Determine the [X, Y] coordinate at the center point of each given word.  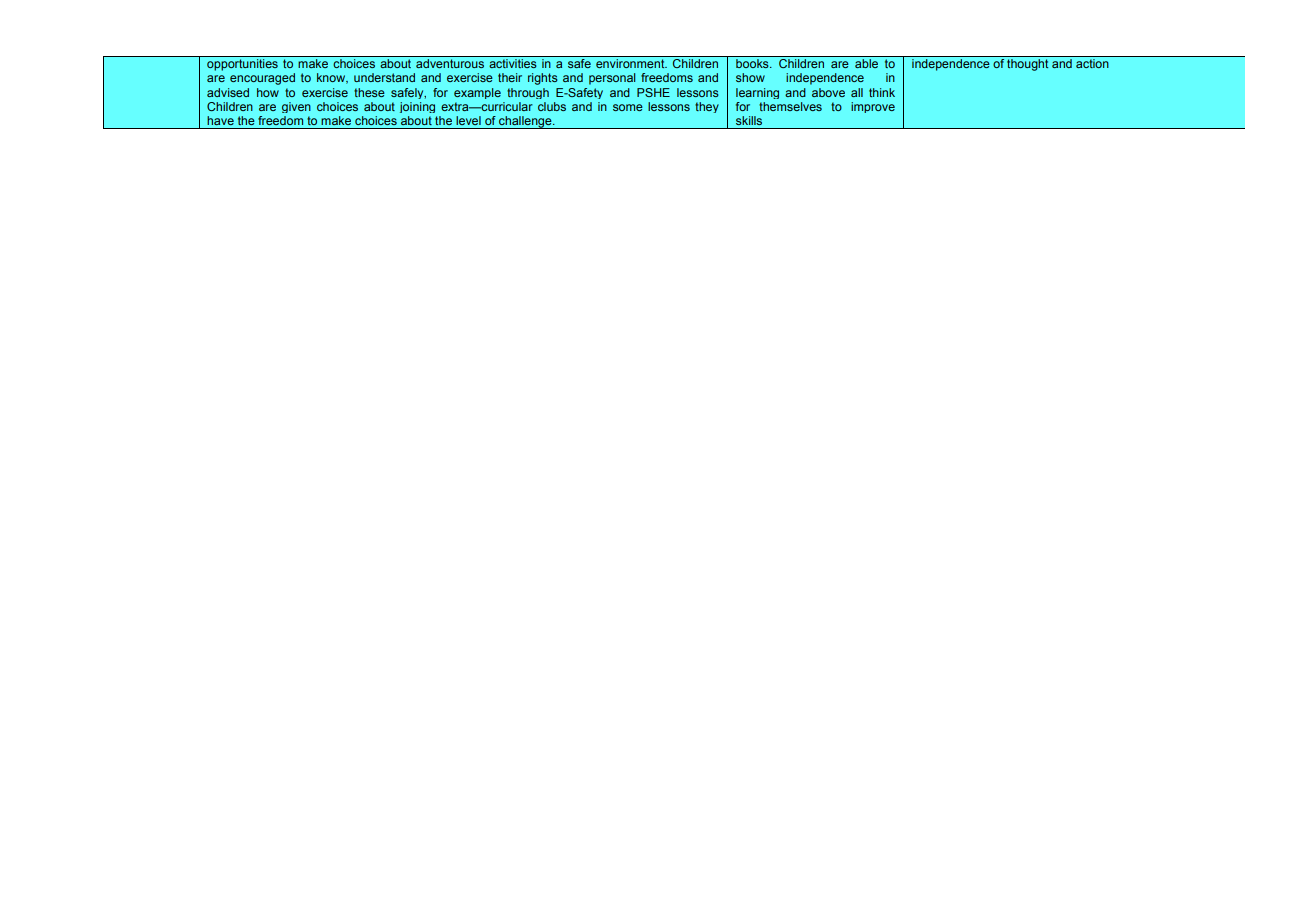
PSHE [653, 92]
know [332, 78]
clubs [552, 106]
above [828, 92]
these [369, 92]
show [750, 77]
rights [543, 79]
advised [228, 92]
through [528, 93]
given [296, 107]
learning [757, 93]
